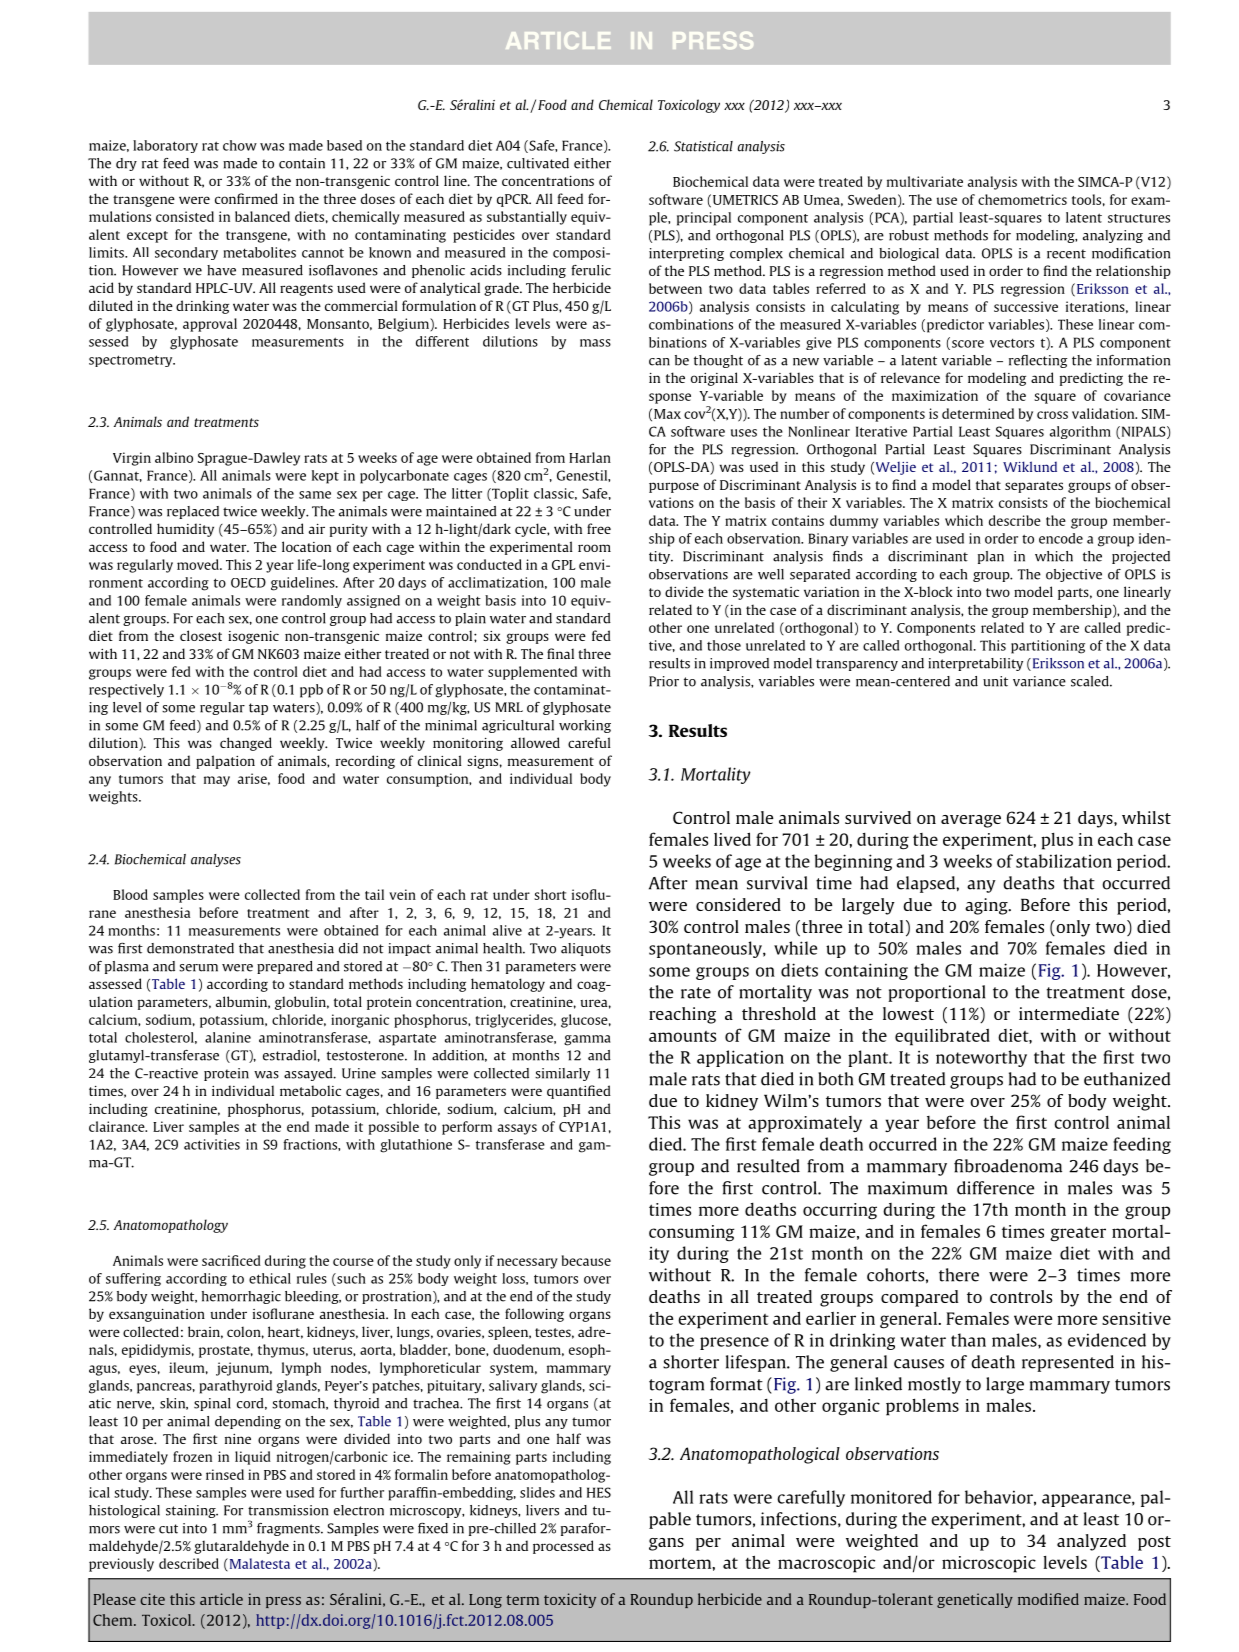 The width and height of the screenshot is (1239, 1652). What do you see at coordinates (989, 1564) in the screenshot?
I see `microscopic` at bounding box center [989, 1564].
